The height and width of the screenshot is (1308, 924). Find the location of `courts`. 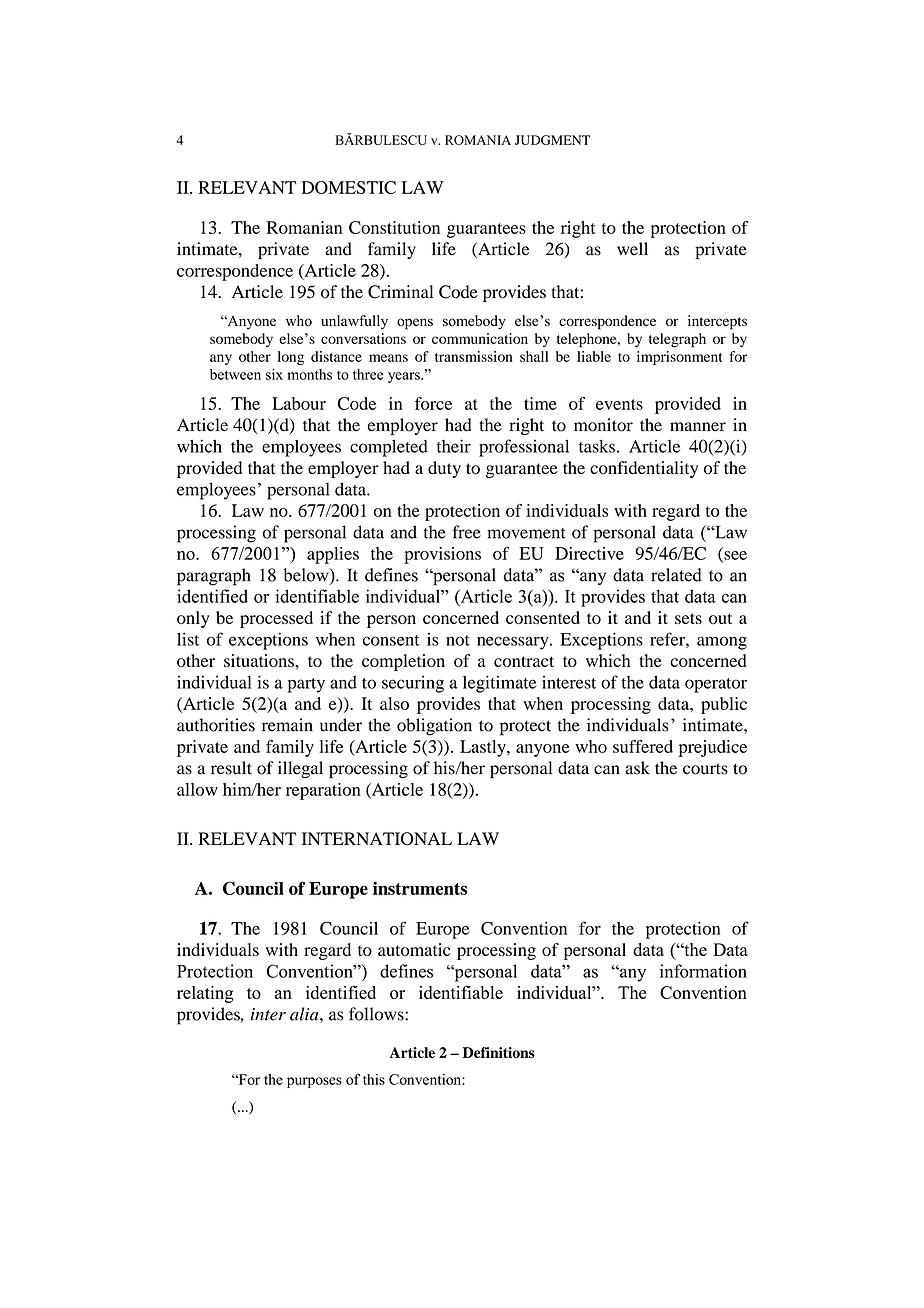

courts is located at coordinates (705, 769).
